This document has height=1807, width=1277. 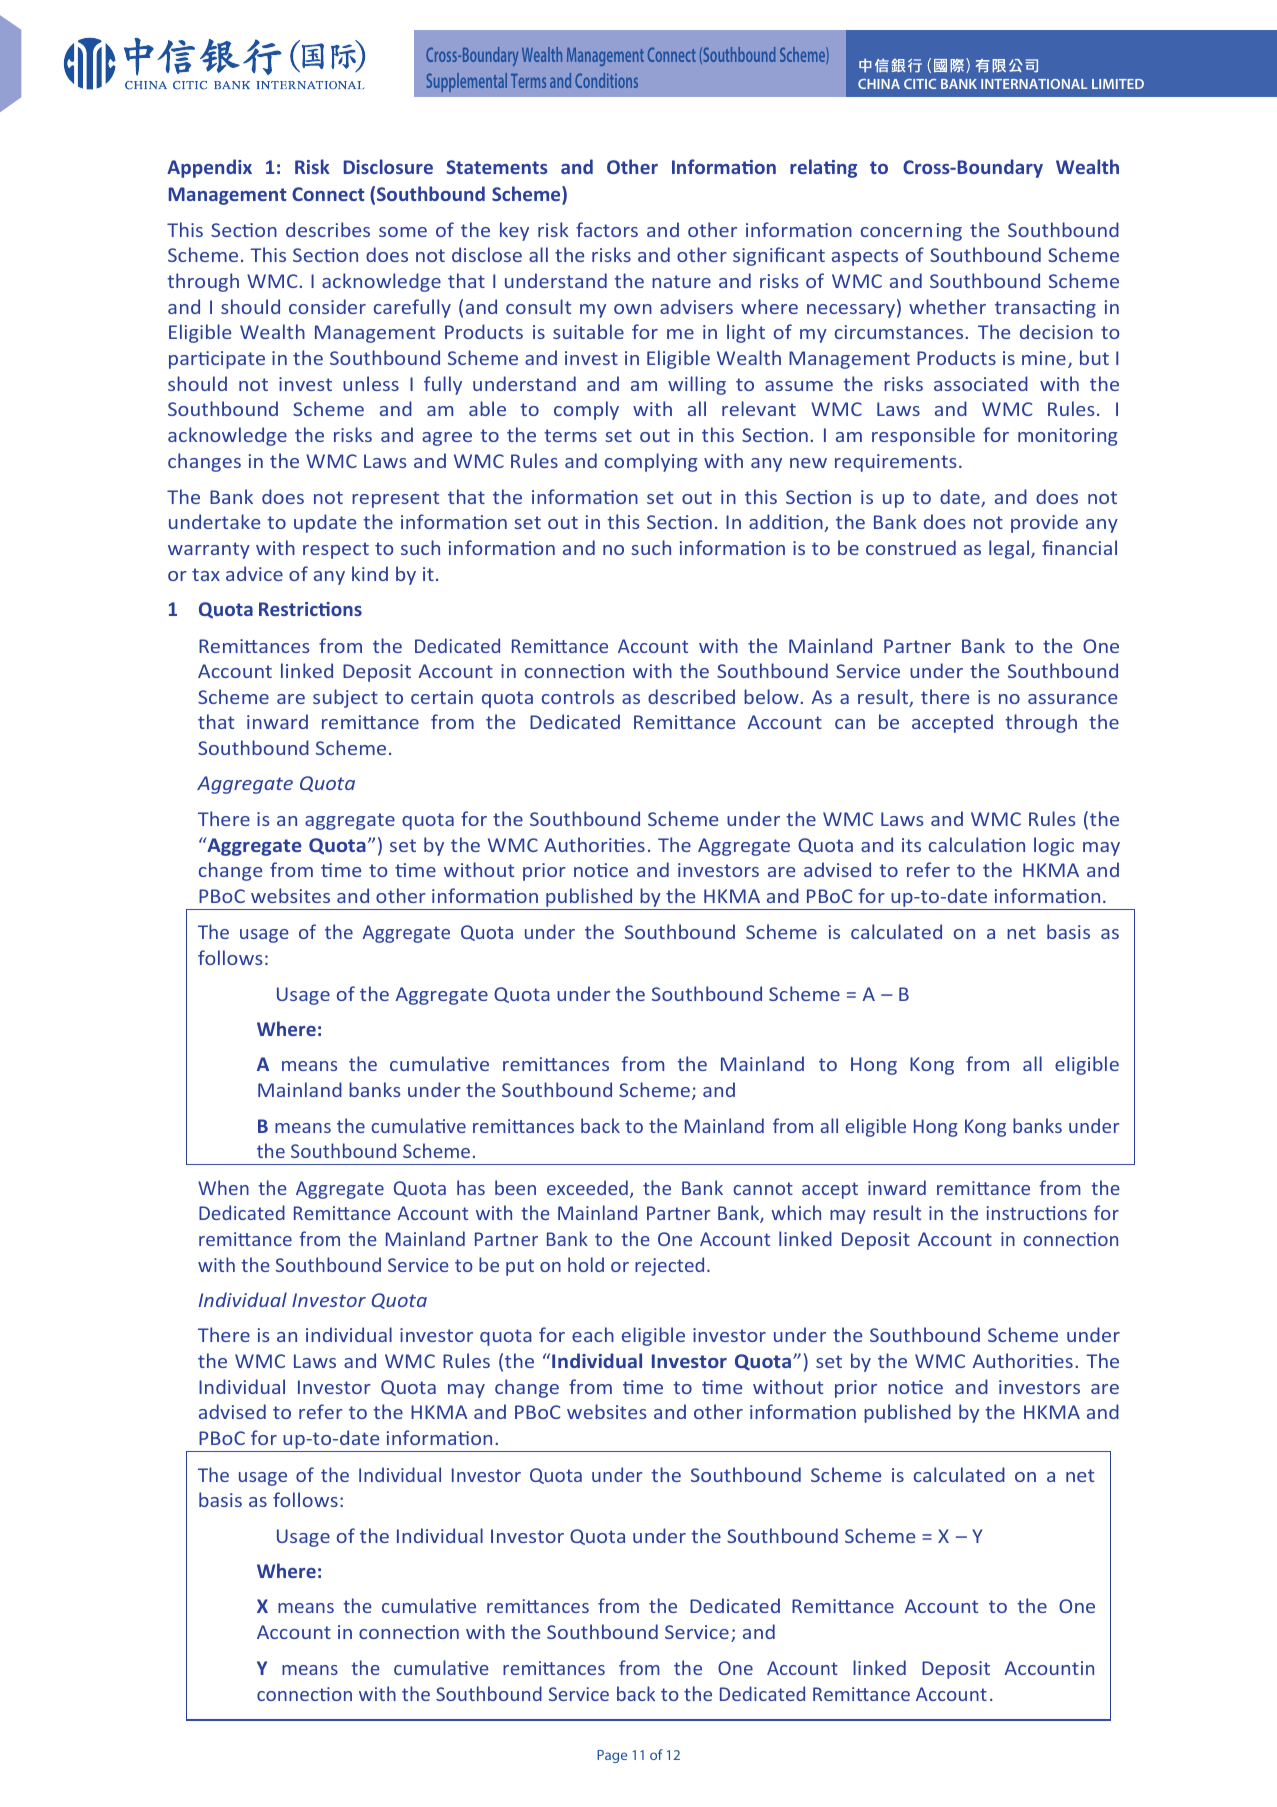 What do you see at coordinates (796, 1212) in the document?
I see `which` at bounding box center [796, 1212].
